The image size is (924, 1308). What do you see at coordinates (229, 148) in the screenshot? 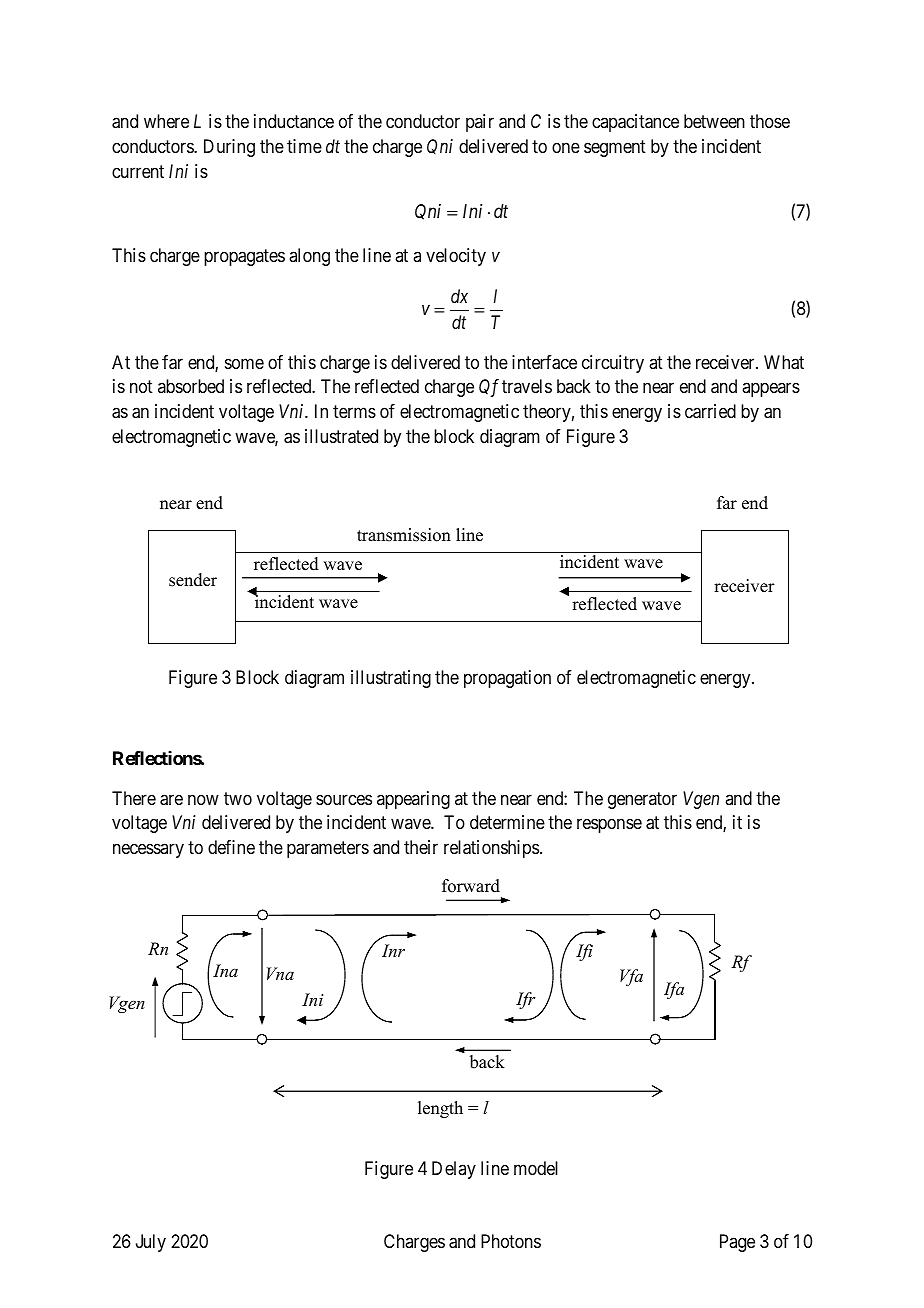
I see `During` at bounding box center [229, 148].
